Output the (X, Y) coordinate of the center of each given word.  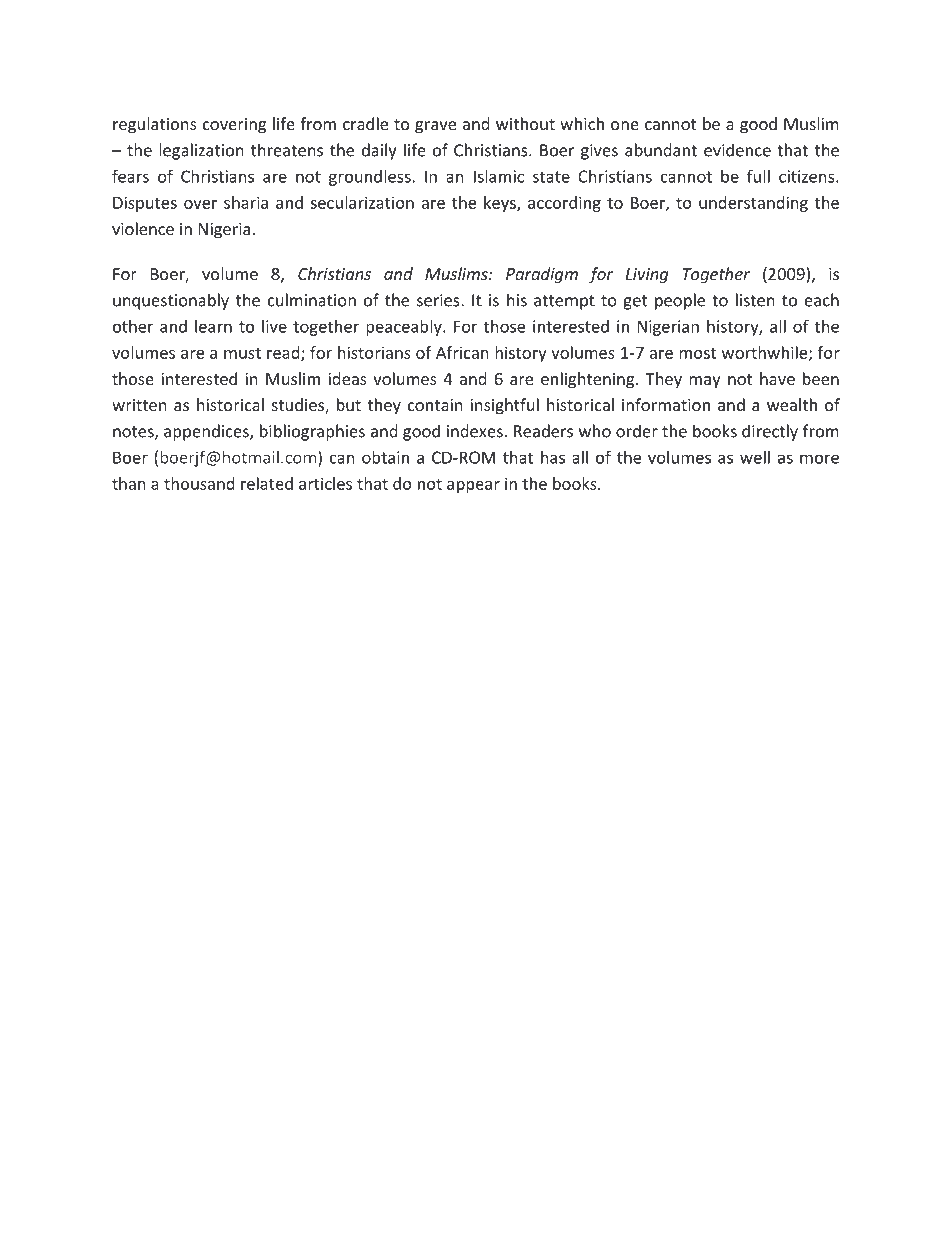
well (755, 457)
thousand (199, 483)
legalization (201, 151)
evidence (737, 150)
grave (435, 127)
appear (473, 487)
